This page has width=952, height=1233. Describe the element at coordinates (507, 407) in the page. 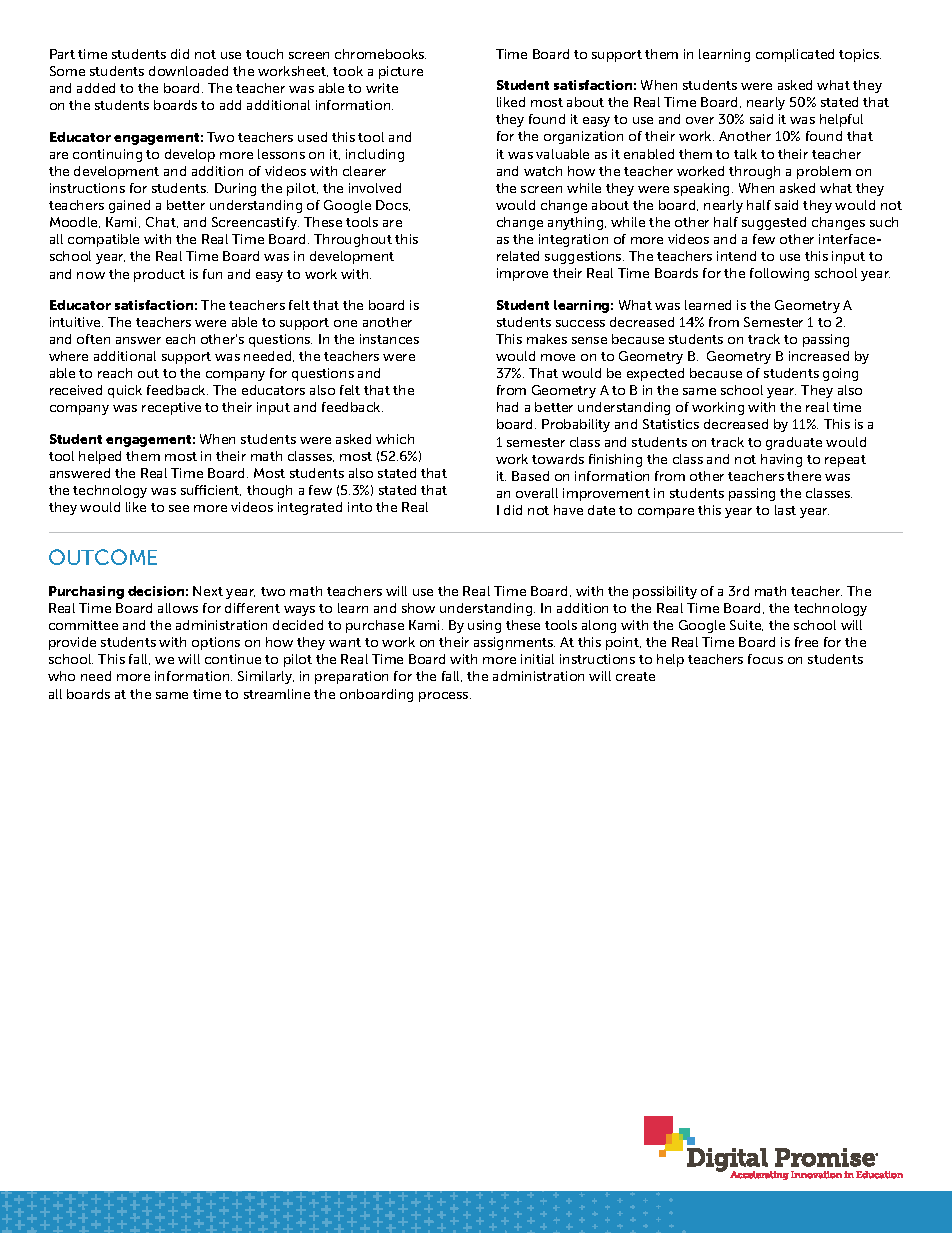

I see `had` at that location.
